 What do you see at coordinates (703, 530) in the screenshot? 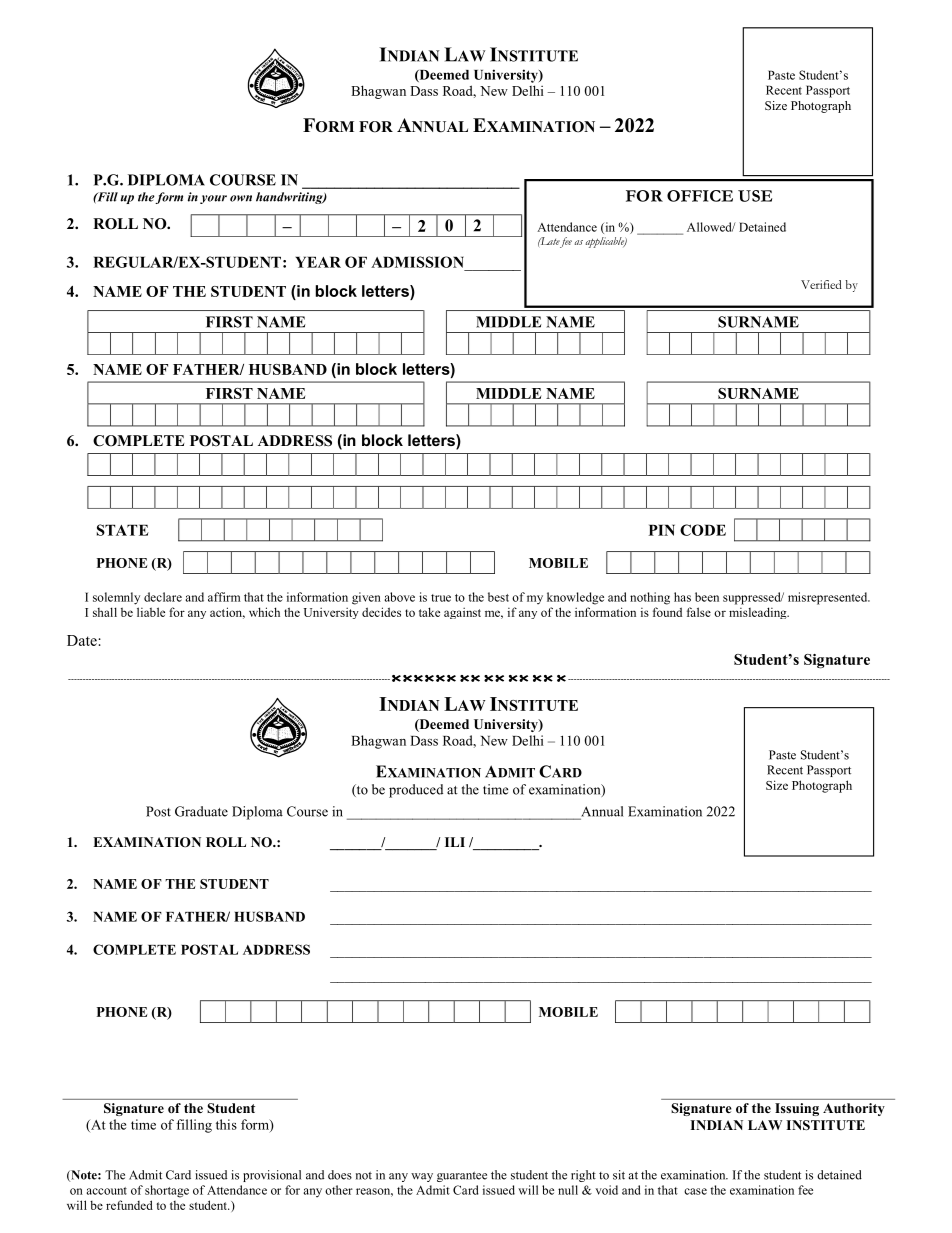
I see `CODE` at bounding box center [703, 530].
